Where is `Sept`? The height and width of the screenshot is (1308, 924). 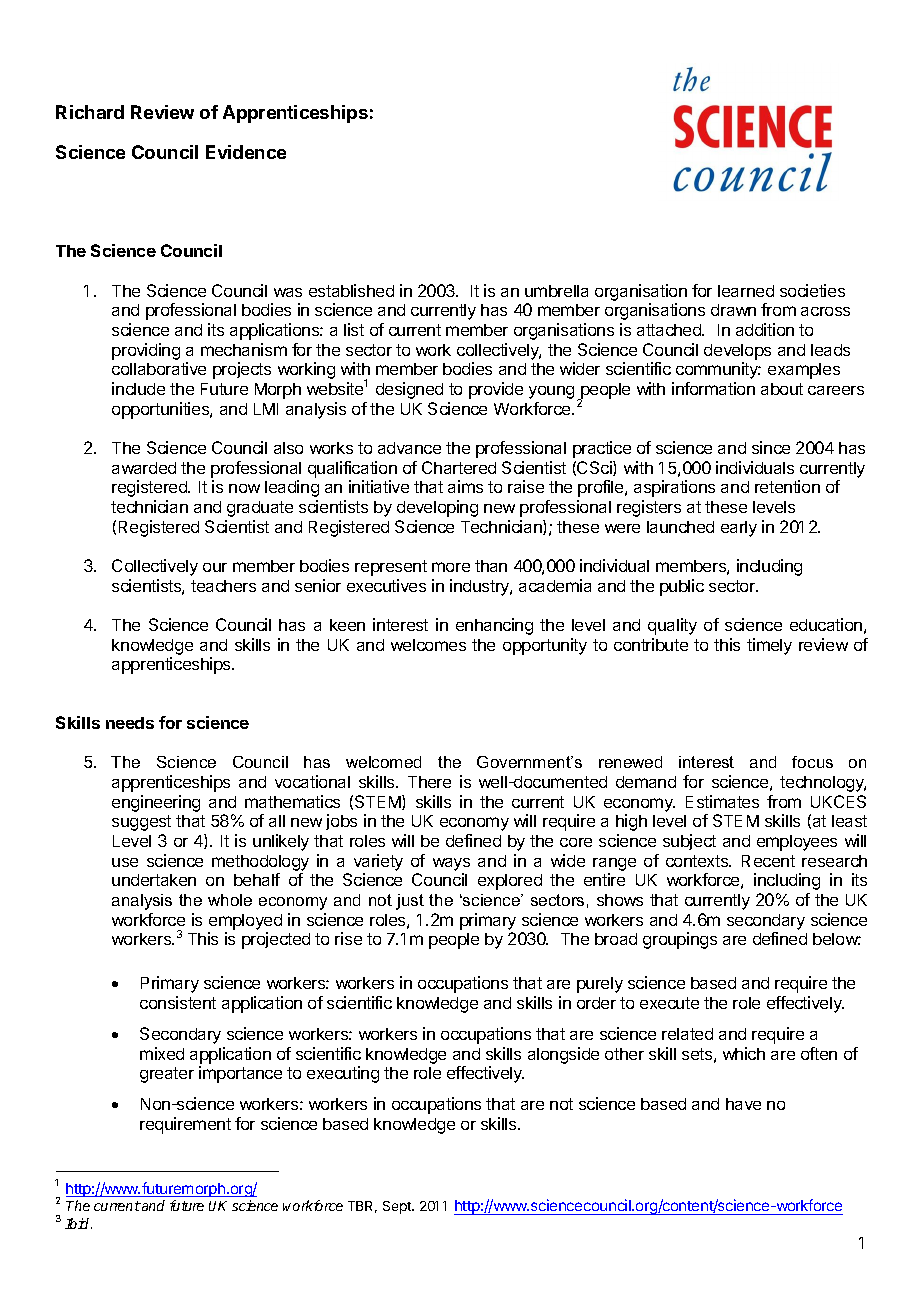
Sept is located at coordinates (398, 1207).
